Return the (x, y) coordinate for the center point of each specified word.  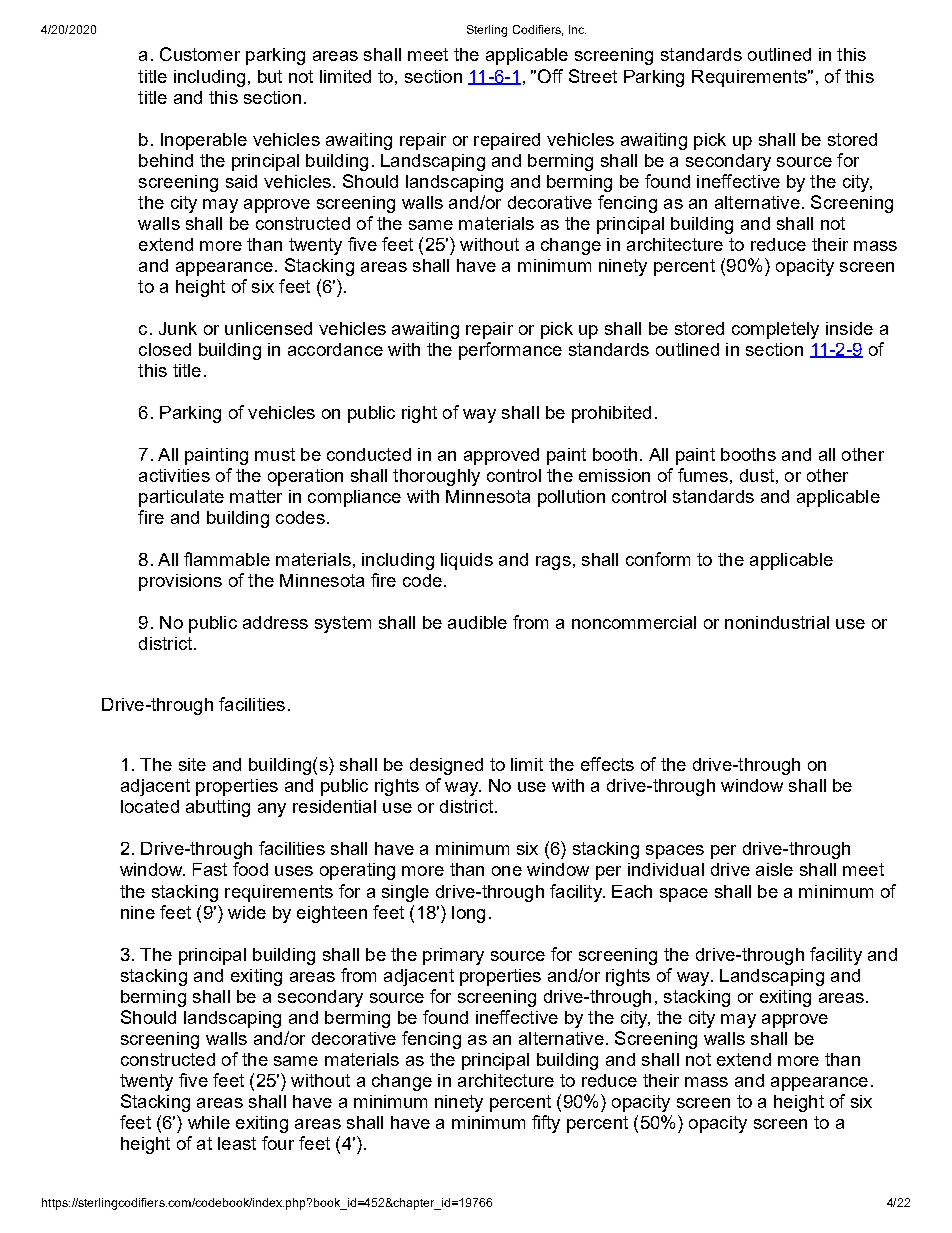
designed (446, 766)
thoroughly (436, 477)
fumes (703, 475)
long (468, 914)
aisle (774, 869)
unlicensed (268, 328)
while (209, 1122)
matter (256, 496)
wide (247, 912)
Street (593, 76)
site (192, 764)
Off (550, 76)
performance (510, 351)
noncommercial (634, 622)
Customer (200, 54)
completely (775, 330)
